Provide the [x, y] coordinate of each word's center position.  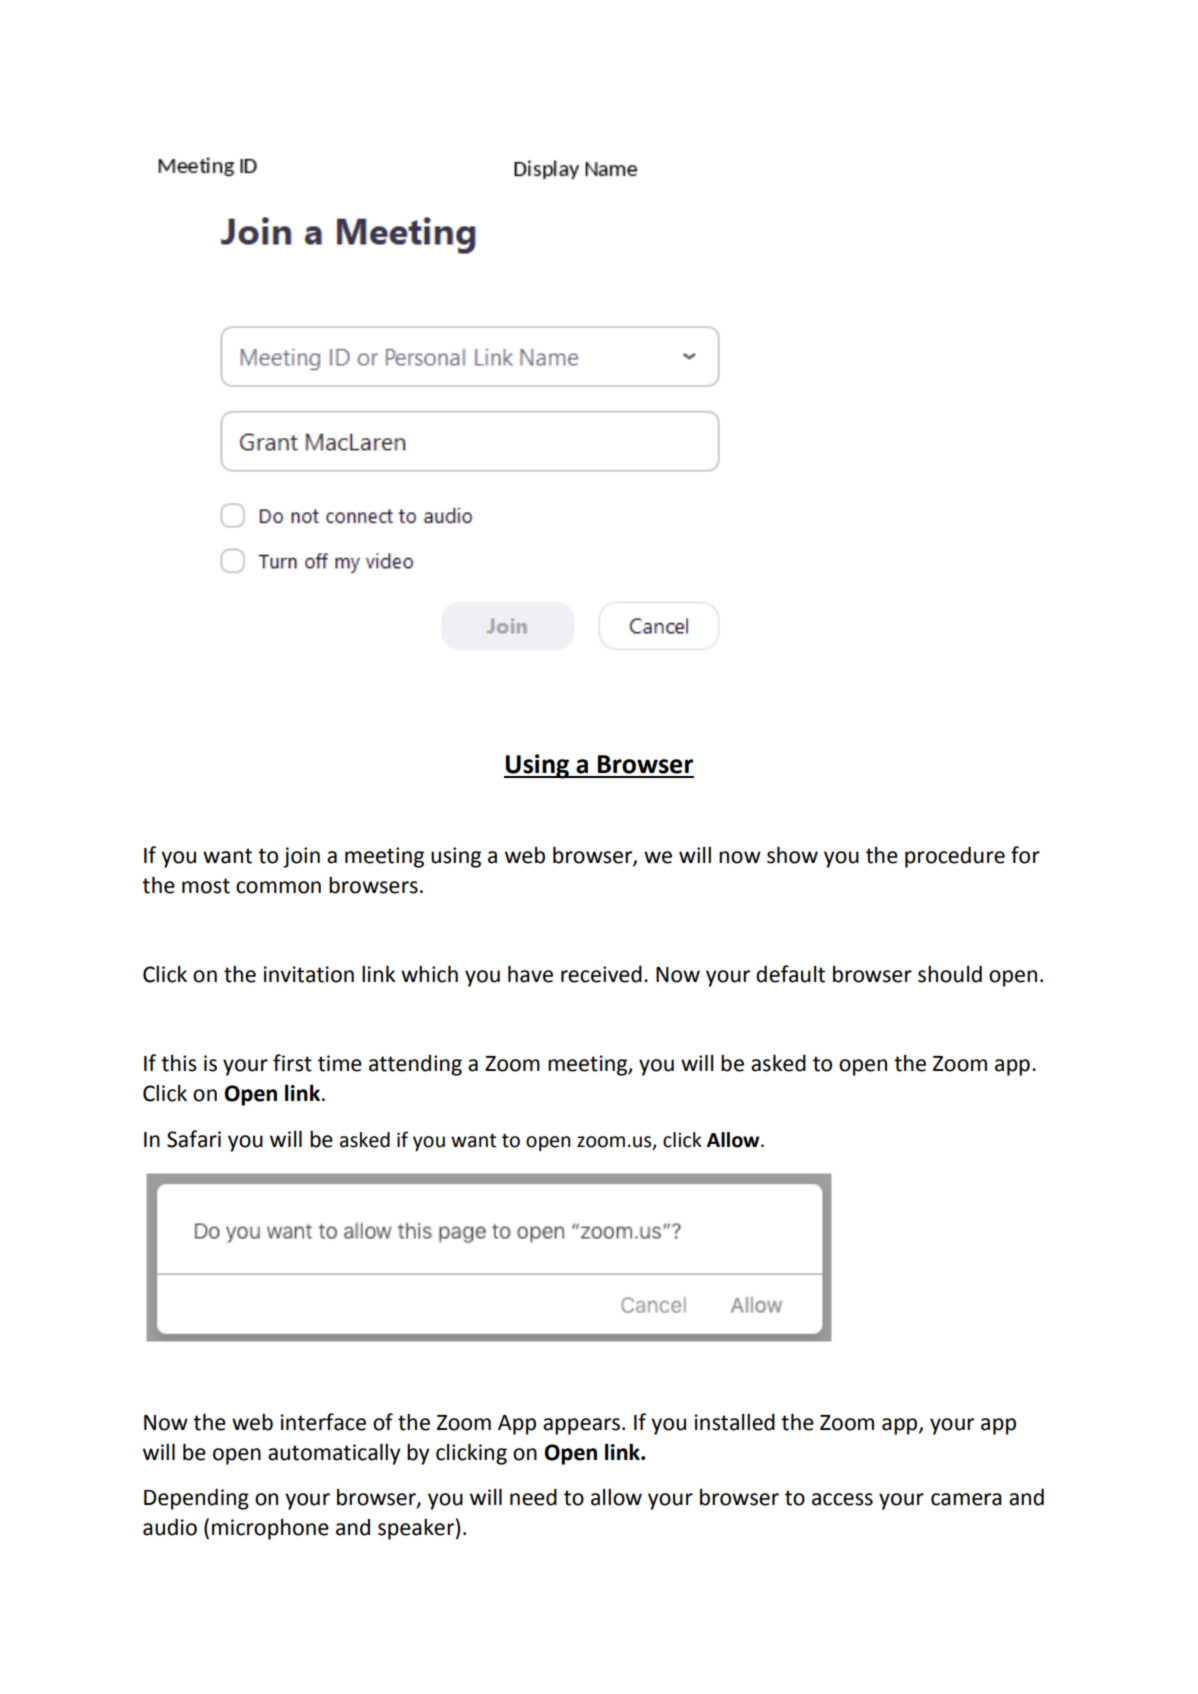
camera [966, 1499]
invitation [309, 974]
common [278, 887]
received [601, 974]
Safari [194, 1139]
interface [323, 1422]
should [950, 974]
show [792, 855]
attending [415, 1065]
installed [735, 1422]
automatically [334, 1454]
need [533, 1497]
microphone [270, 1529]
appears [583, 1426]
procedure [955, 857]
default [790, 974]
